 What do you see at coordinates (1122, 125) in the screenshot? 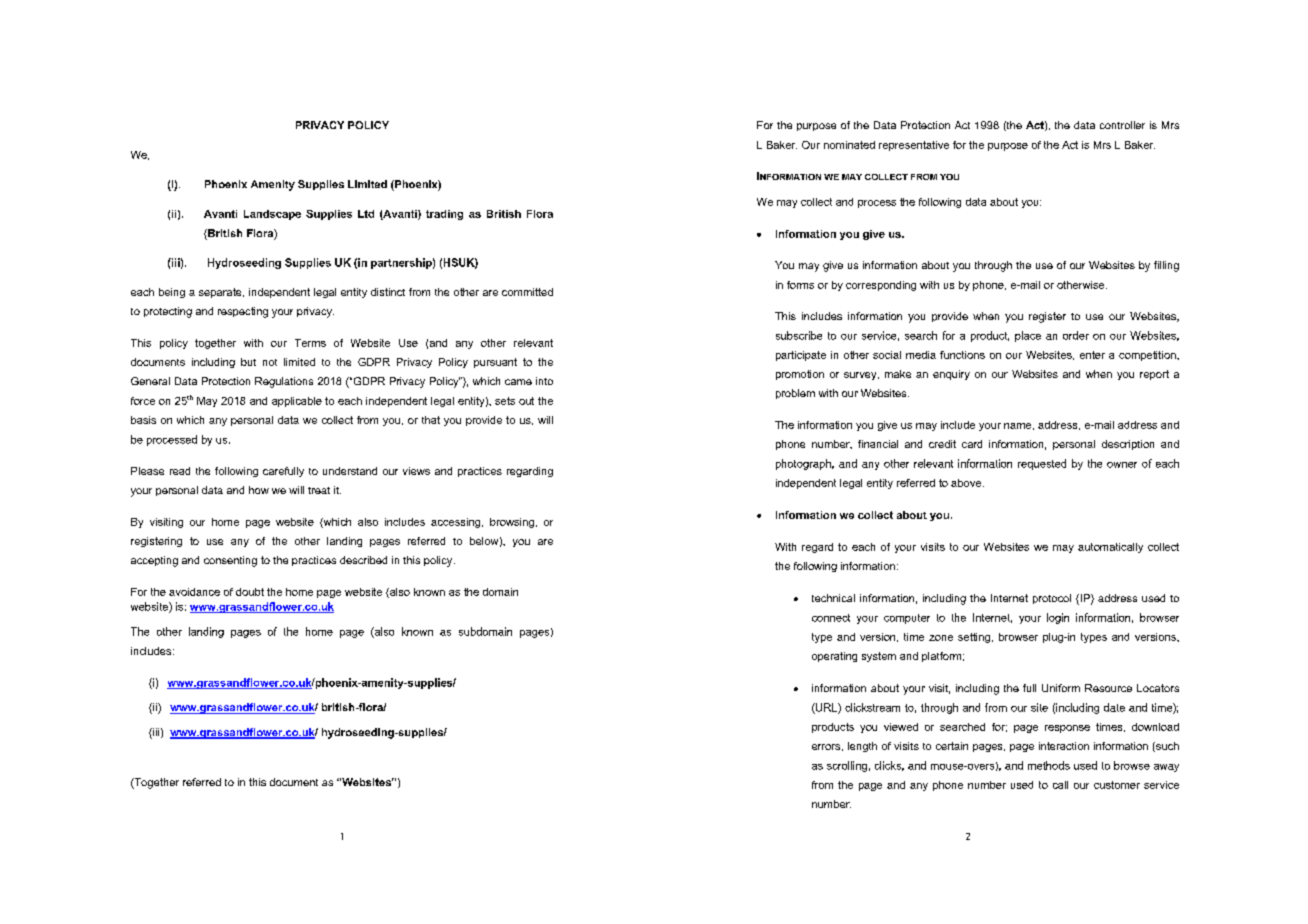
I see `controller` at bounding box center [1122, 125].
